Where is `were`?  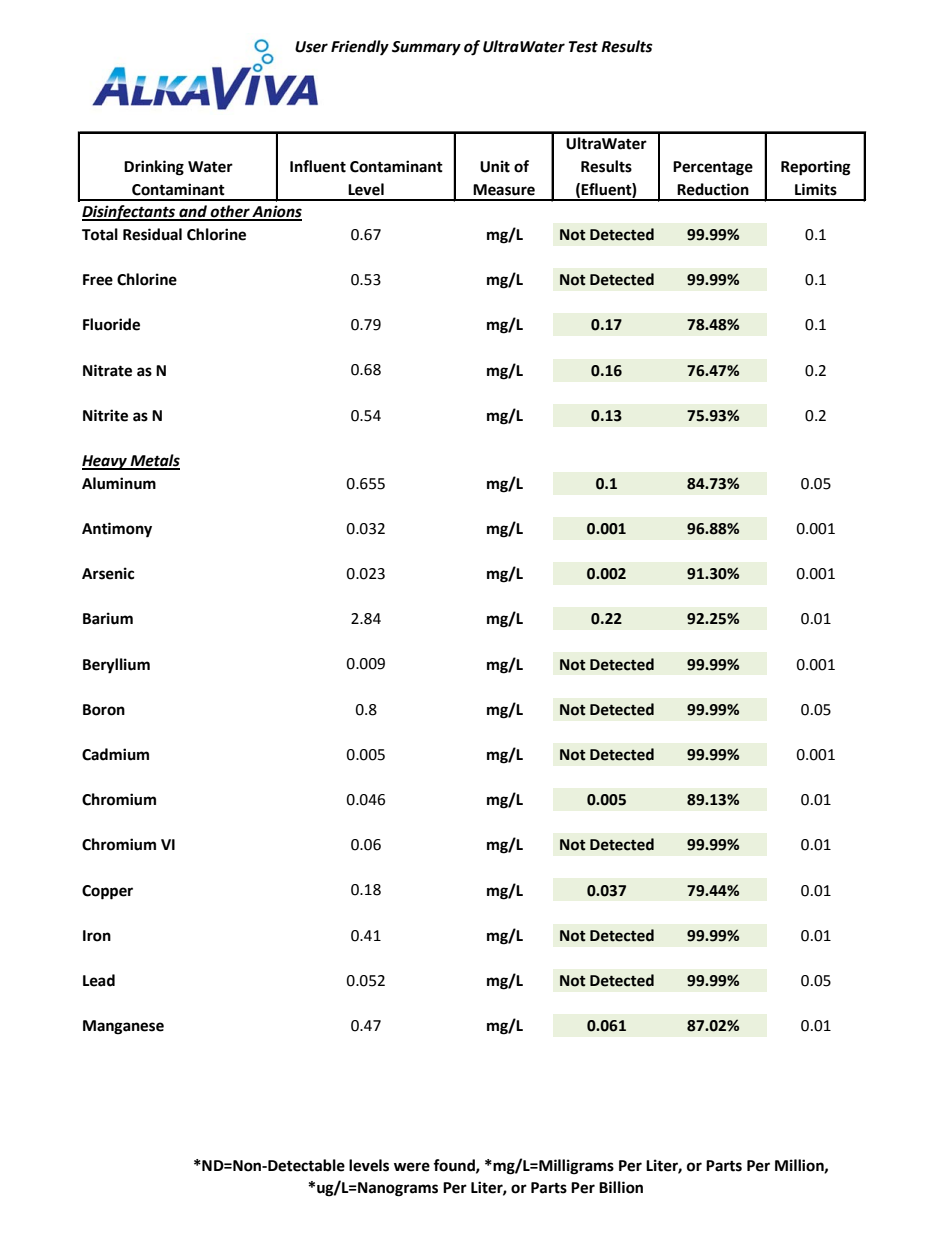 were is located at coordinates (412, 1167).
